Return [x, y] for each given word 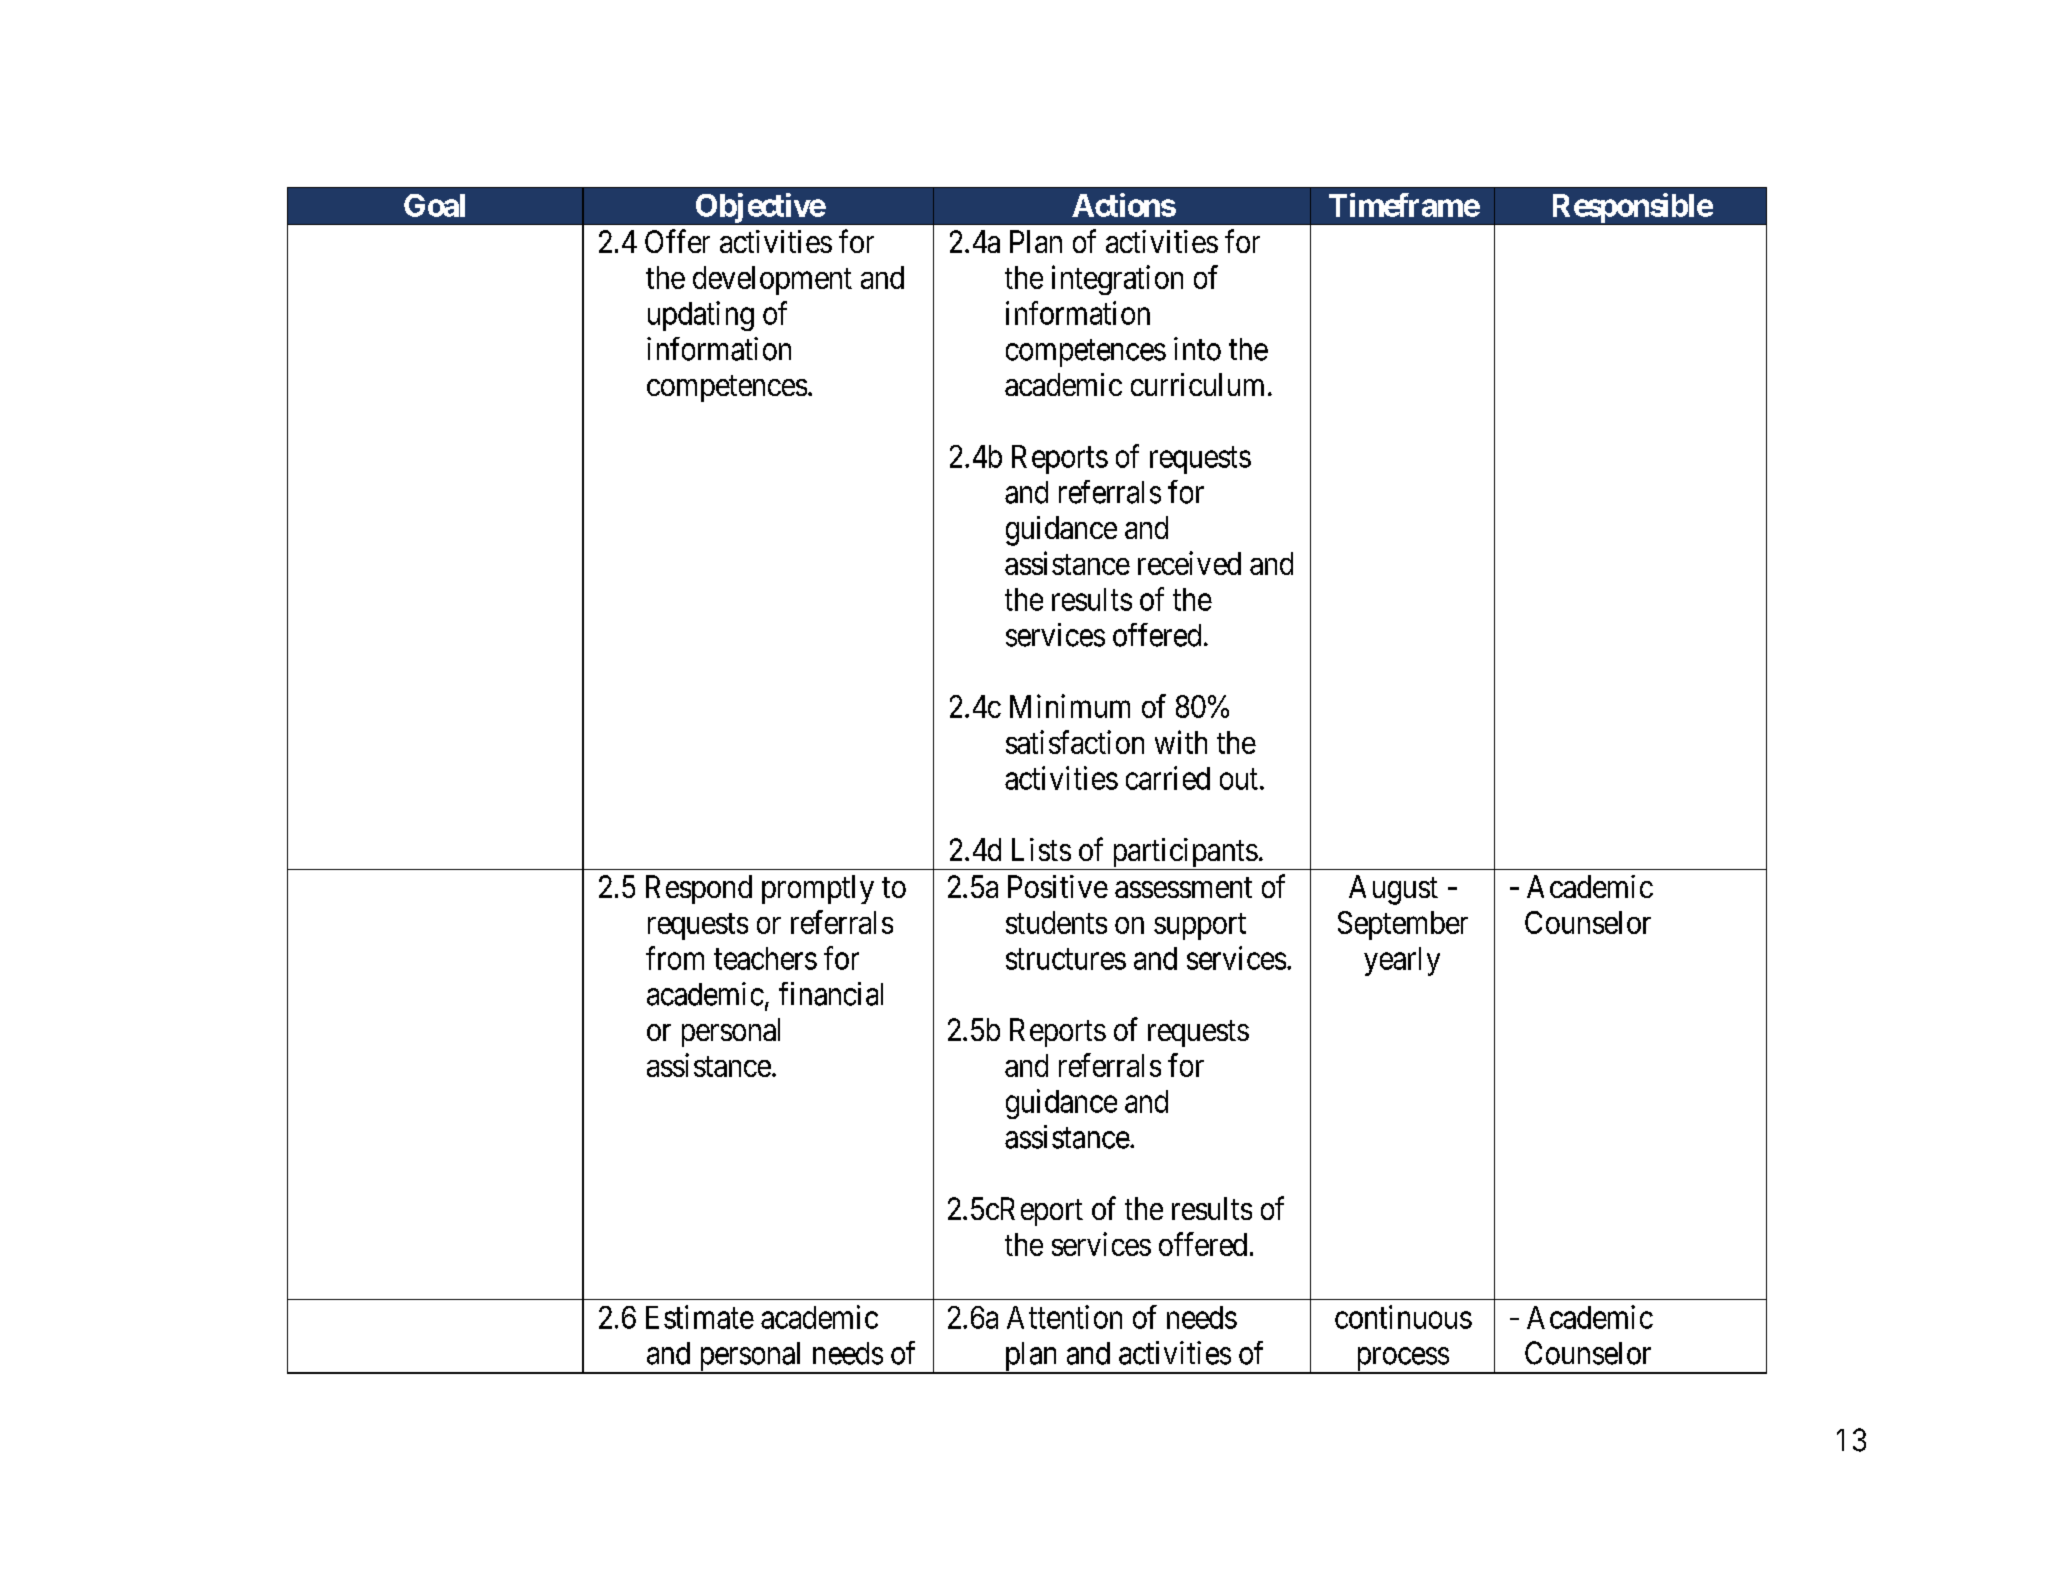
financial [831, 994]
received [1189, 563]
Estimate [700, 1317]
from [675, 958]
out [1239, 779]
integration [1117, 280]
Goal [434, 205]
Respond [699, 889]
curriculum [1197, 384]
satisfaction [1075, 742]
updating [701, 316]
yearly [1402, 961]
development [772, 280]
